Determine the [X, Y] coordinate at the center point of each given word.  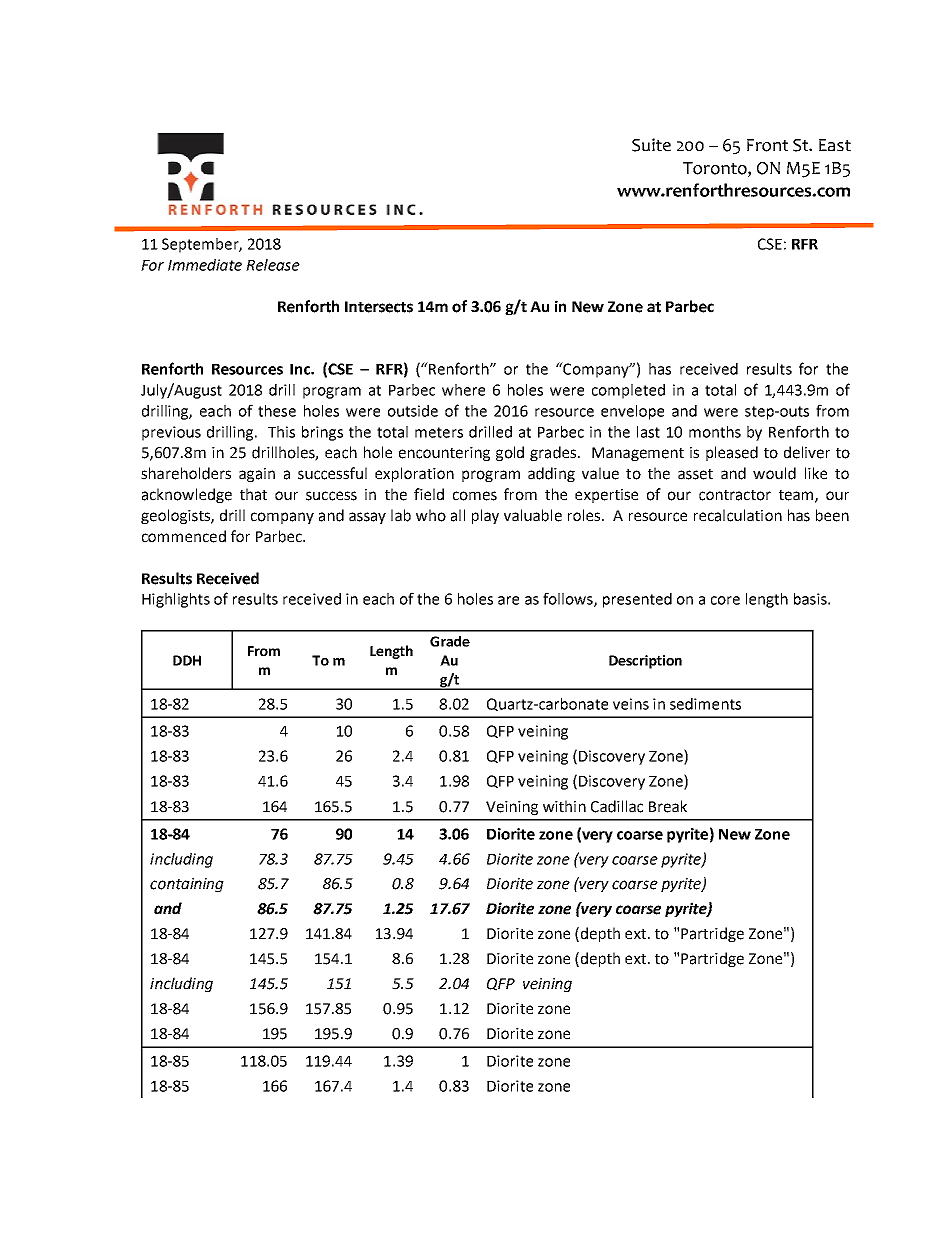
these [277, 411]
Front [767, 145]
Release [273, 265]
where [463, 390]
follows [569, 599]
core [725, 600]
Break [668, 806]
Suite [651, 145]
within [564, 806]
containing [187, 885]
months [715, 432]
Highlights [176, 600]
